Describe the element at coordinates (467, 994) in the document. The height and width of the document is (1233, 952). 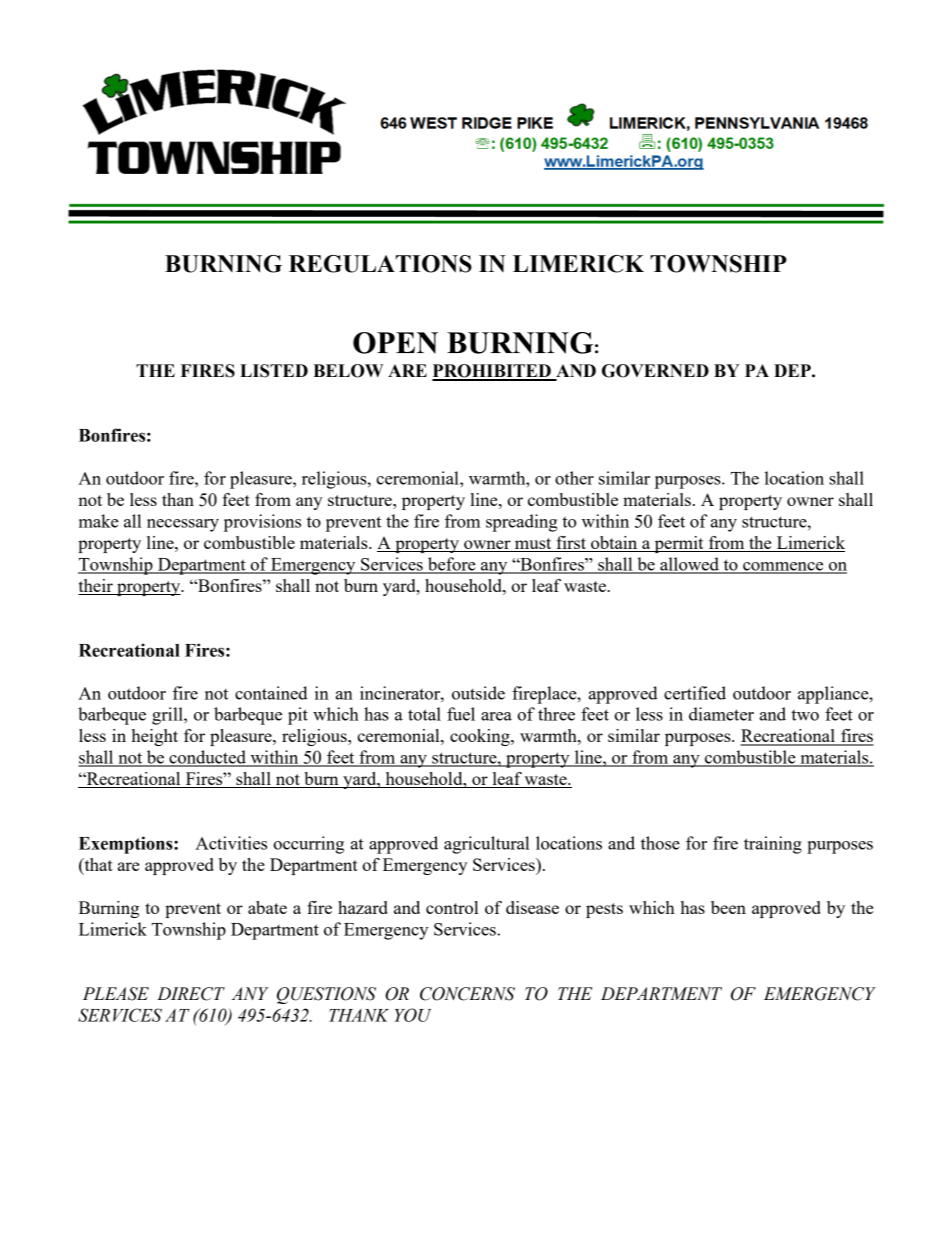
I see `CONCERNS` at that location.
